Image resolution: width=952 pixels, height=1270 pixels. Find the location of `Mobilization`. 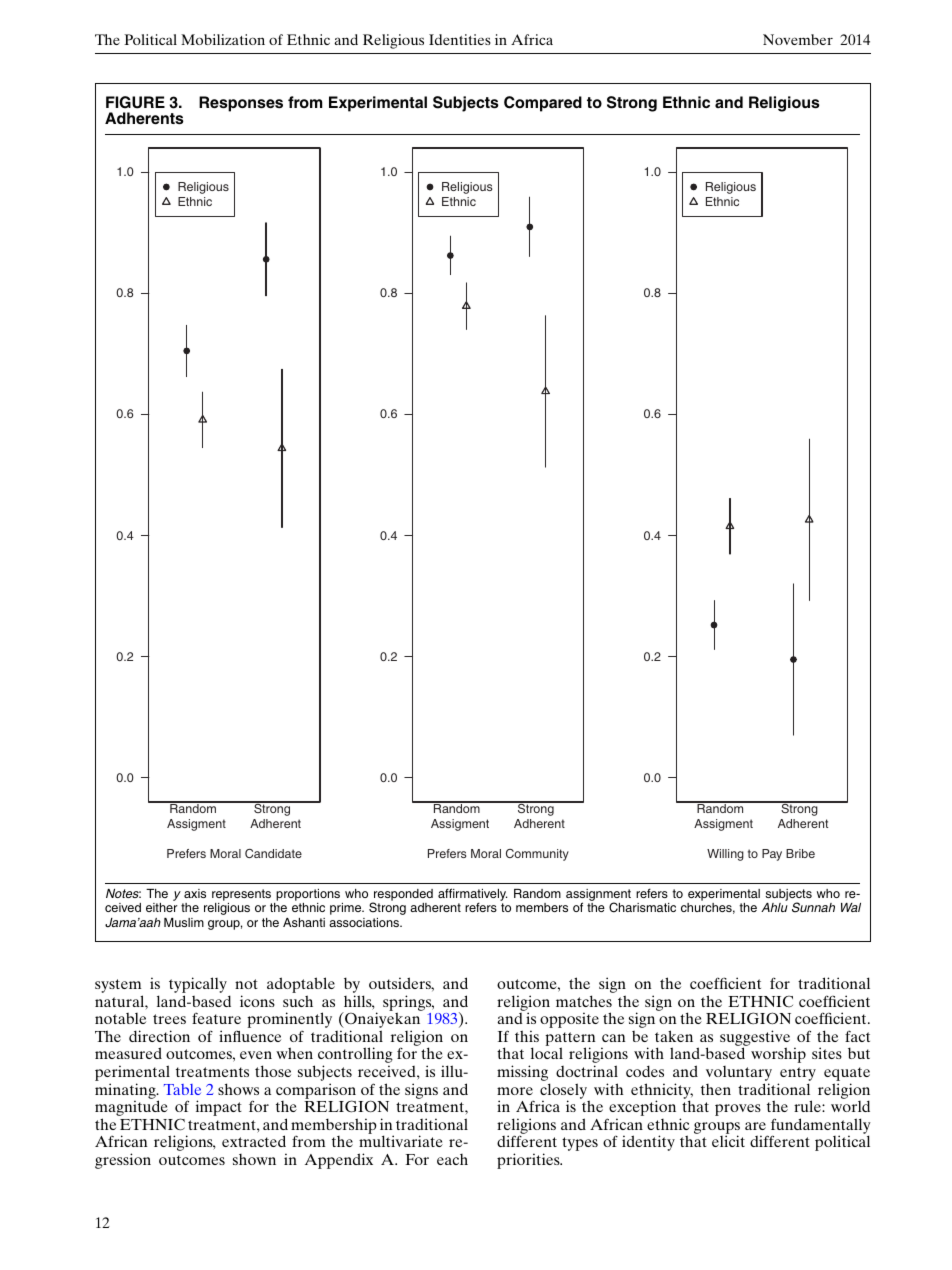

Mobilization is located at coordinates (223, 39).
